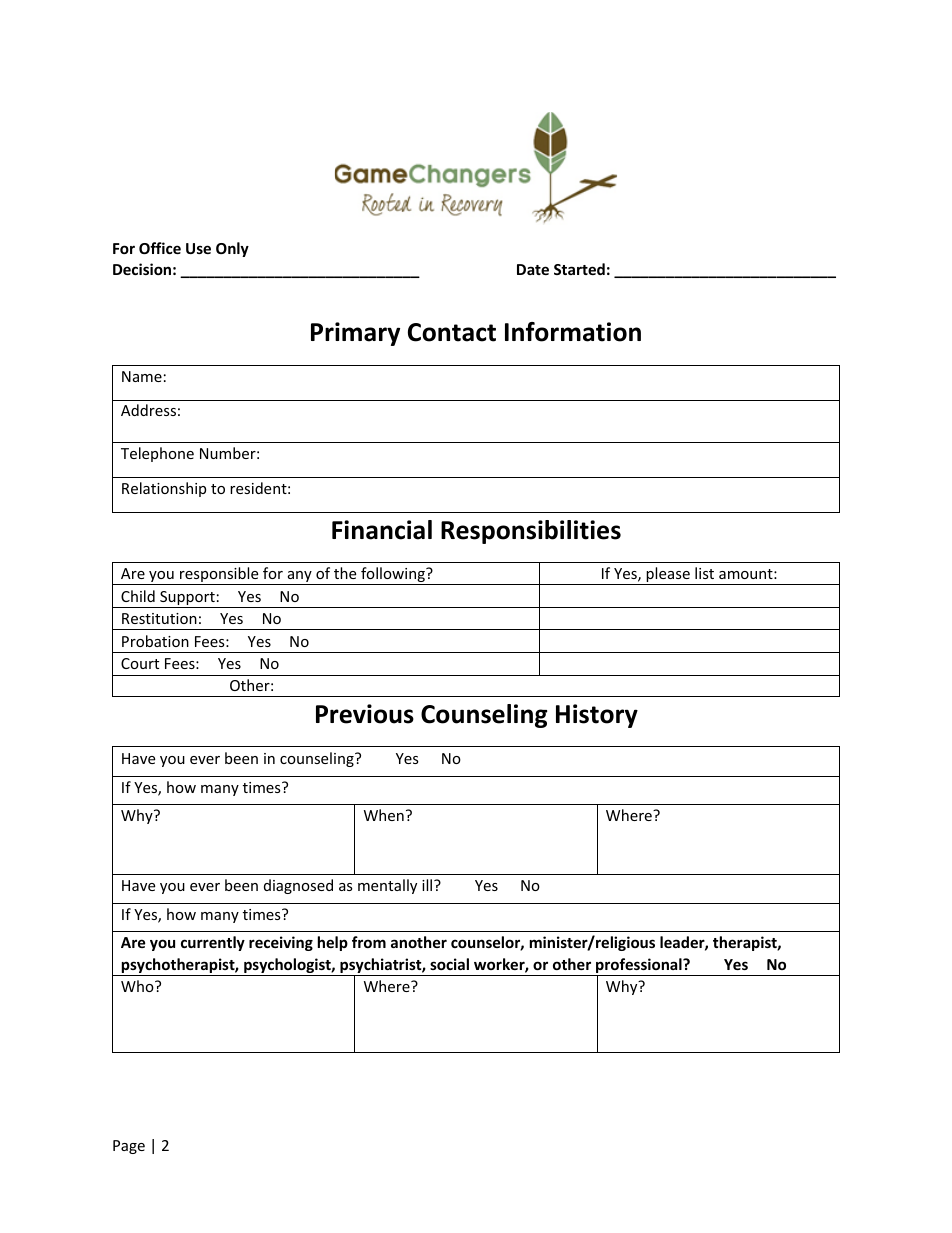 This page has width=952, height=1233. Describe the element at coordinates (452, 332) in the page. I see `Contact` at that location.
